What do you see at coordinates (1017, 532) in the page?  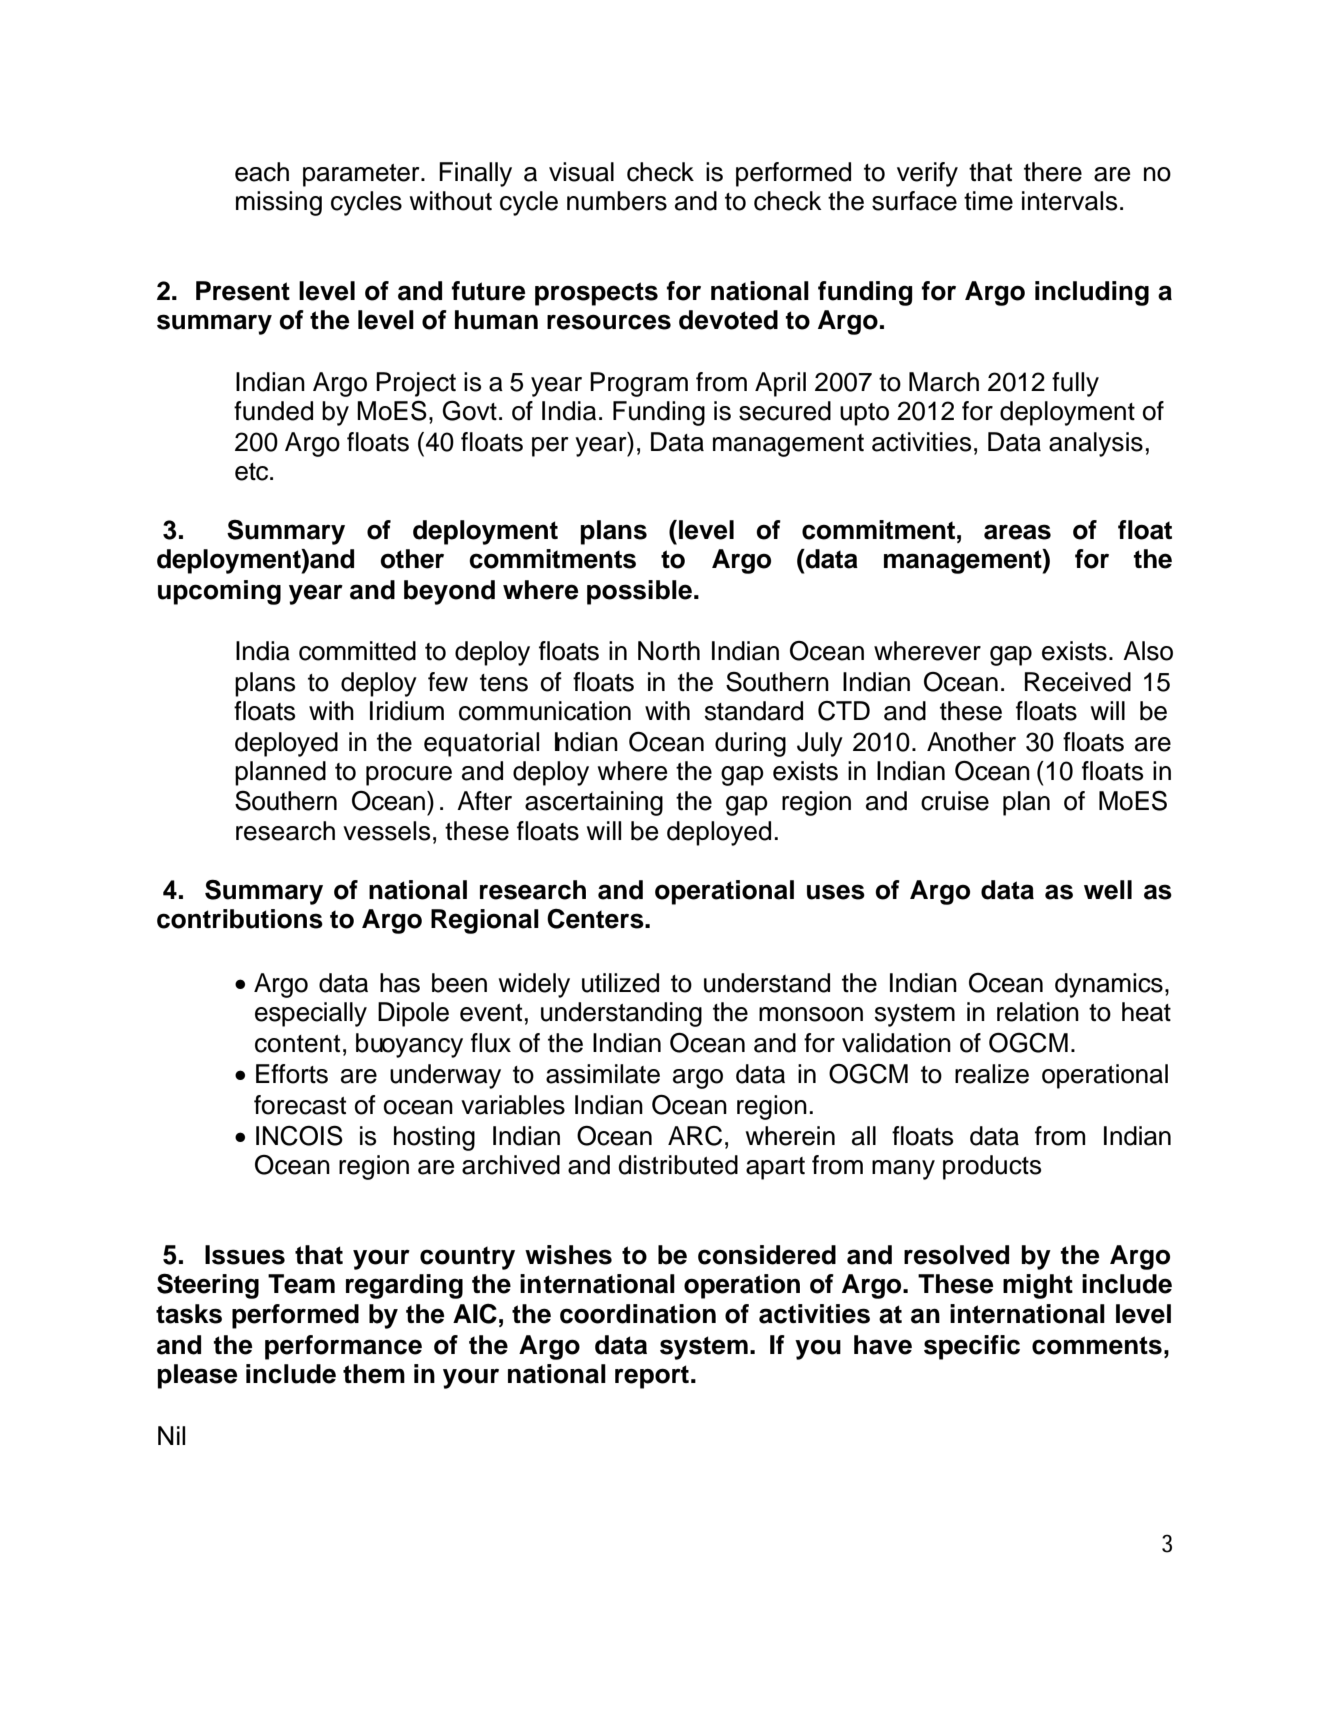 I see `areas` at bounding box center [1017, 532].
